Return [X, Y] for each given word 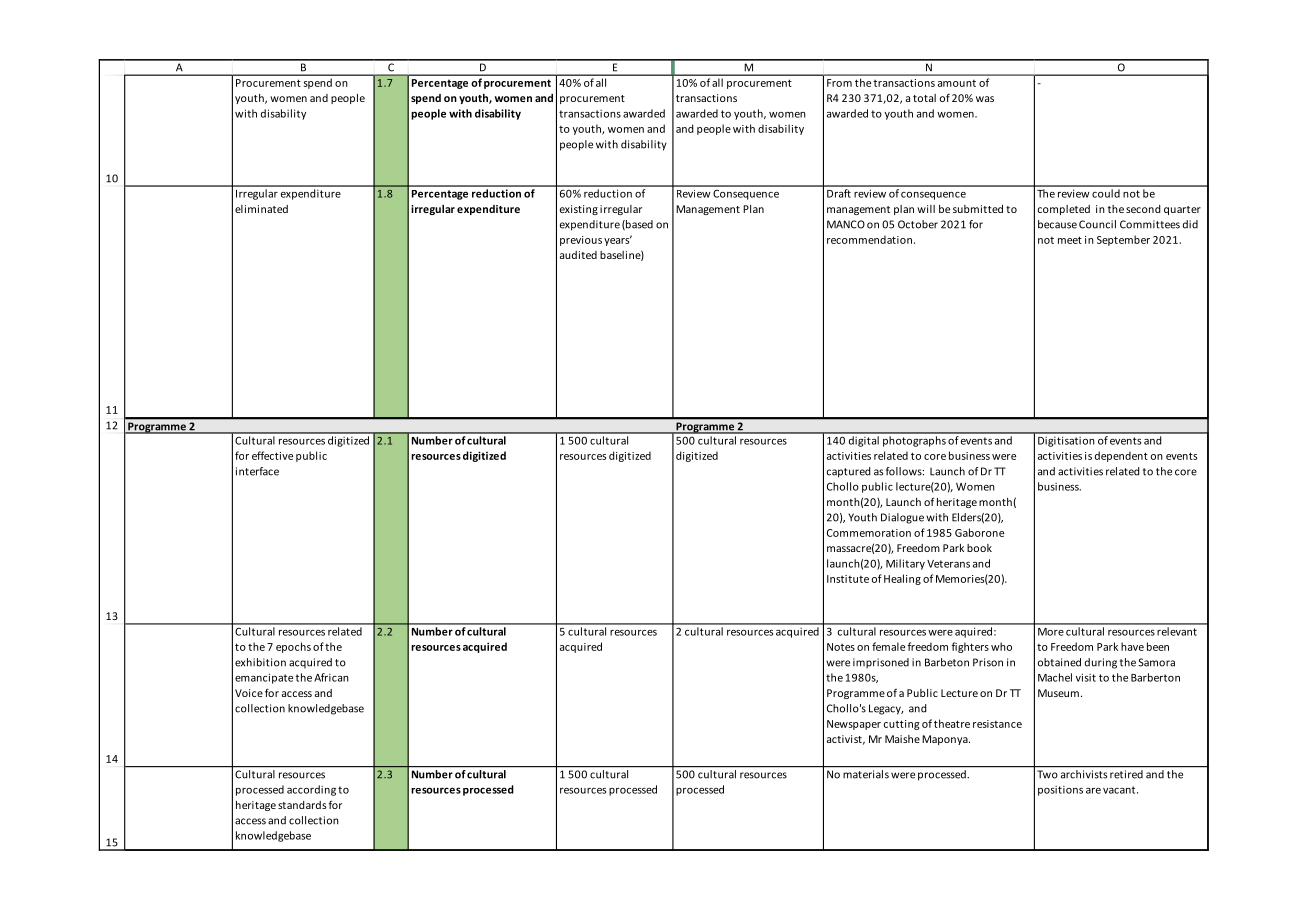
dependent [1121, 456]
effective [272, 455]
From [839, 83]
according [311, 790]
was [985, 99]
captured [849, 472]
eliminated [261, 209]
